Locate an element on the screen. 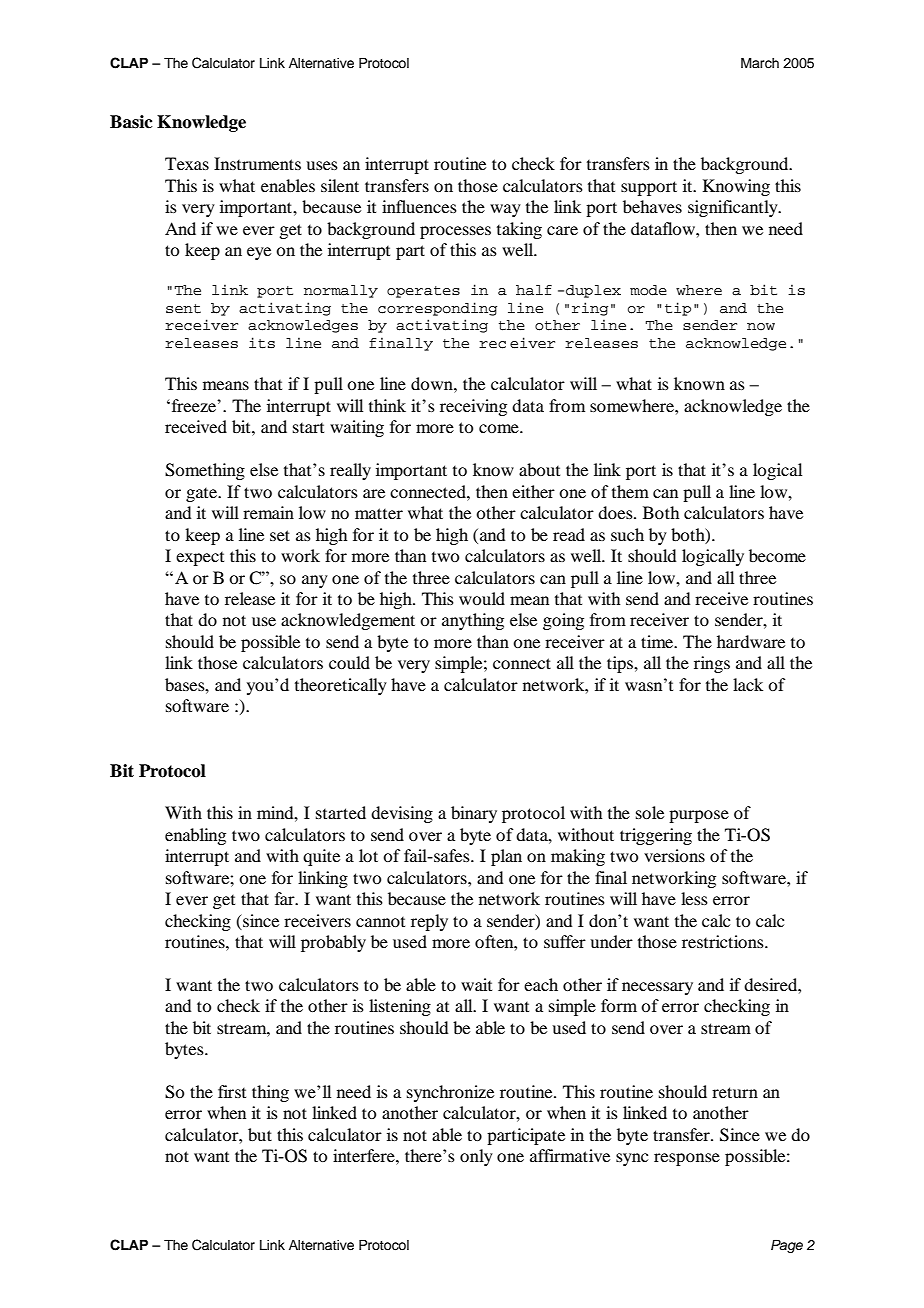  would is located at coordinates (482, 598).
